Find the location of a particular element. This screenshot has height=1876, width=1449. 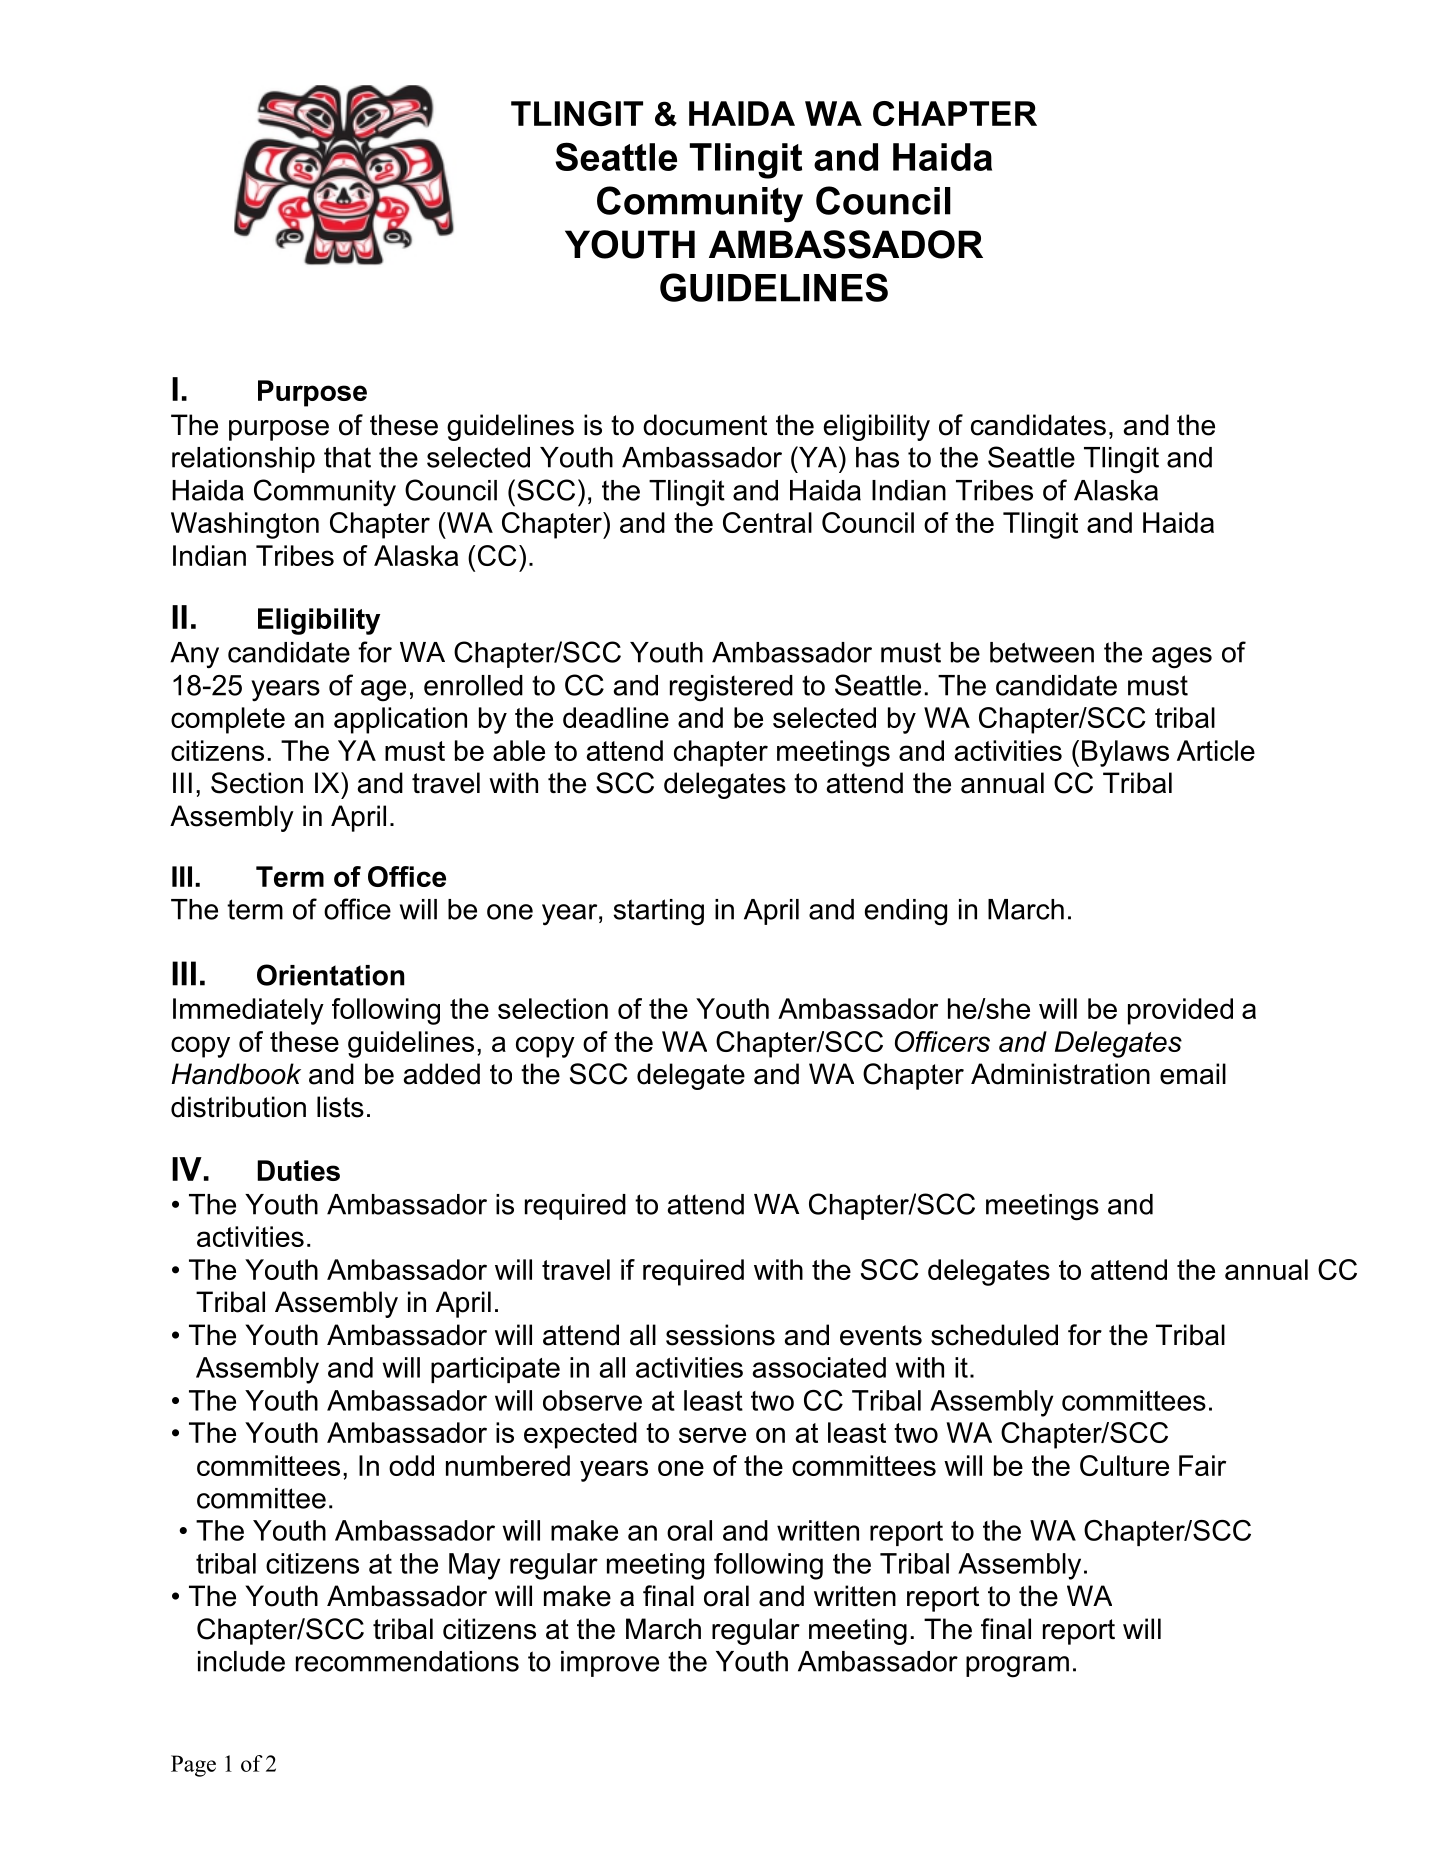

registered is located at coordinates (731, 688).
